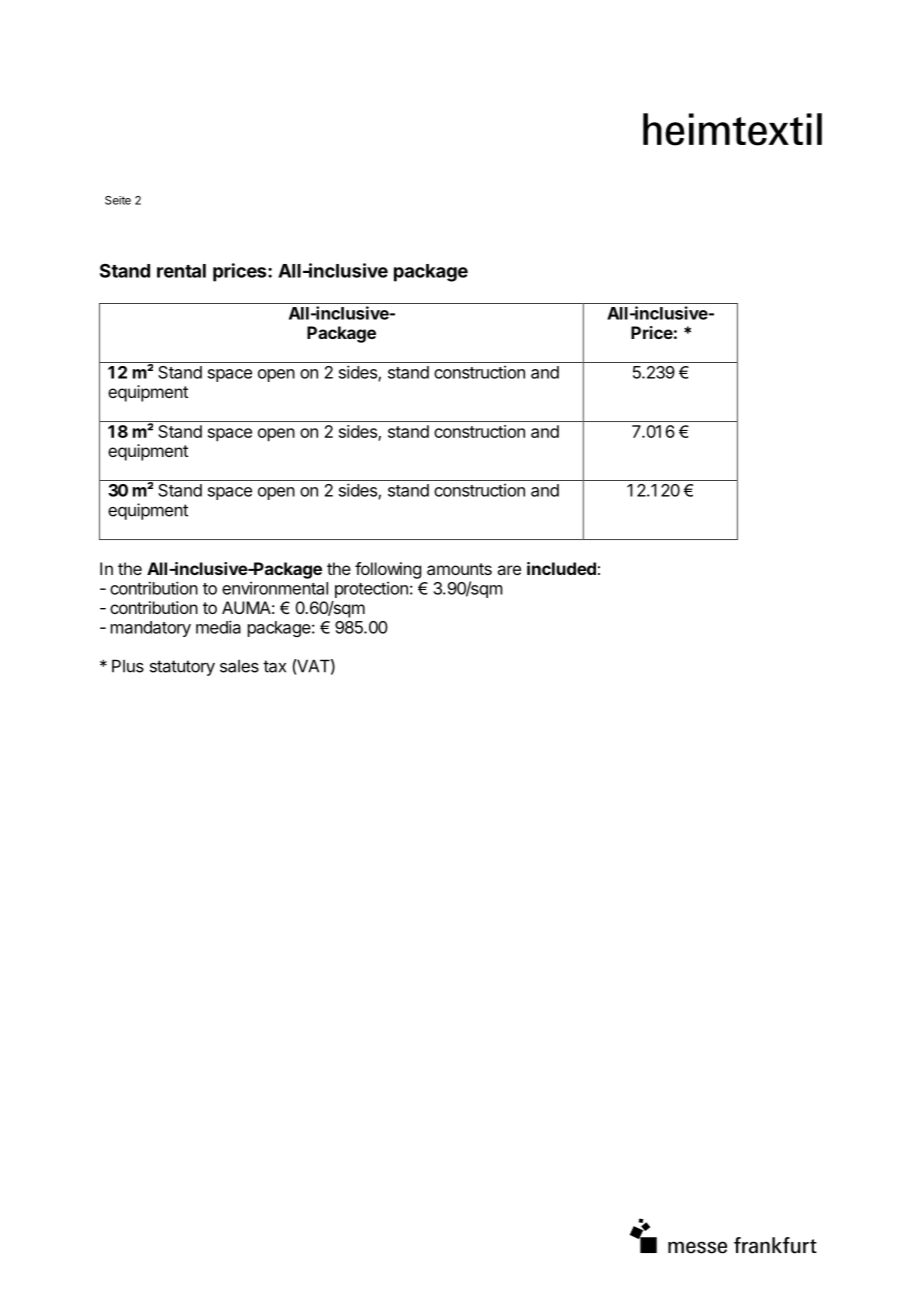 Image resolution: width=924 pixels, height=1308 pixels. Describe the element at coordinates (182, 668) in the screenshot. I see `statutory` at that location.
